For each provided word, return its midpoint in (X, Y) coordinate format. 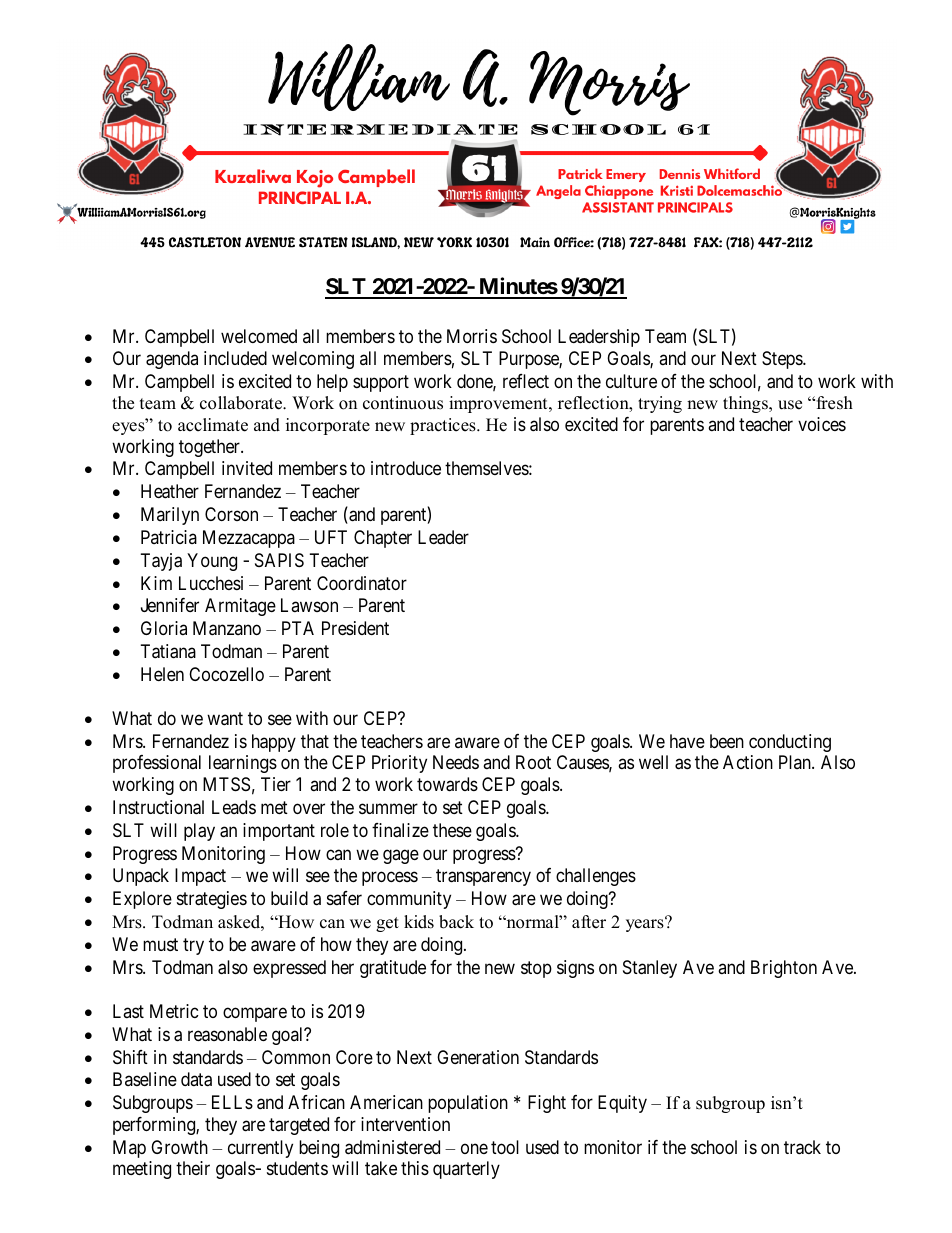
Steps (783, 360)
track (802, 1147)
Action (748, 762)
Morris (472, 336)
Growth (179, 1147)
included (235, 358)
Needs (456, 762)
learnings (243, 764)
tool (505, 1147)
